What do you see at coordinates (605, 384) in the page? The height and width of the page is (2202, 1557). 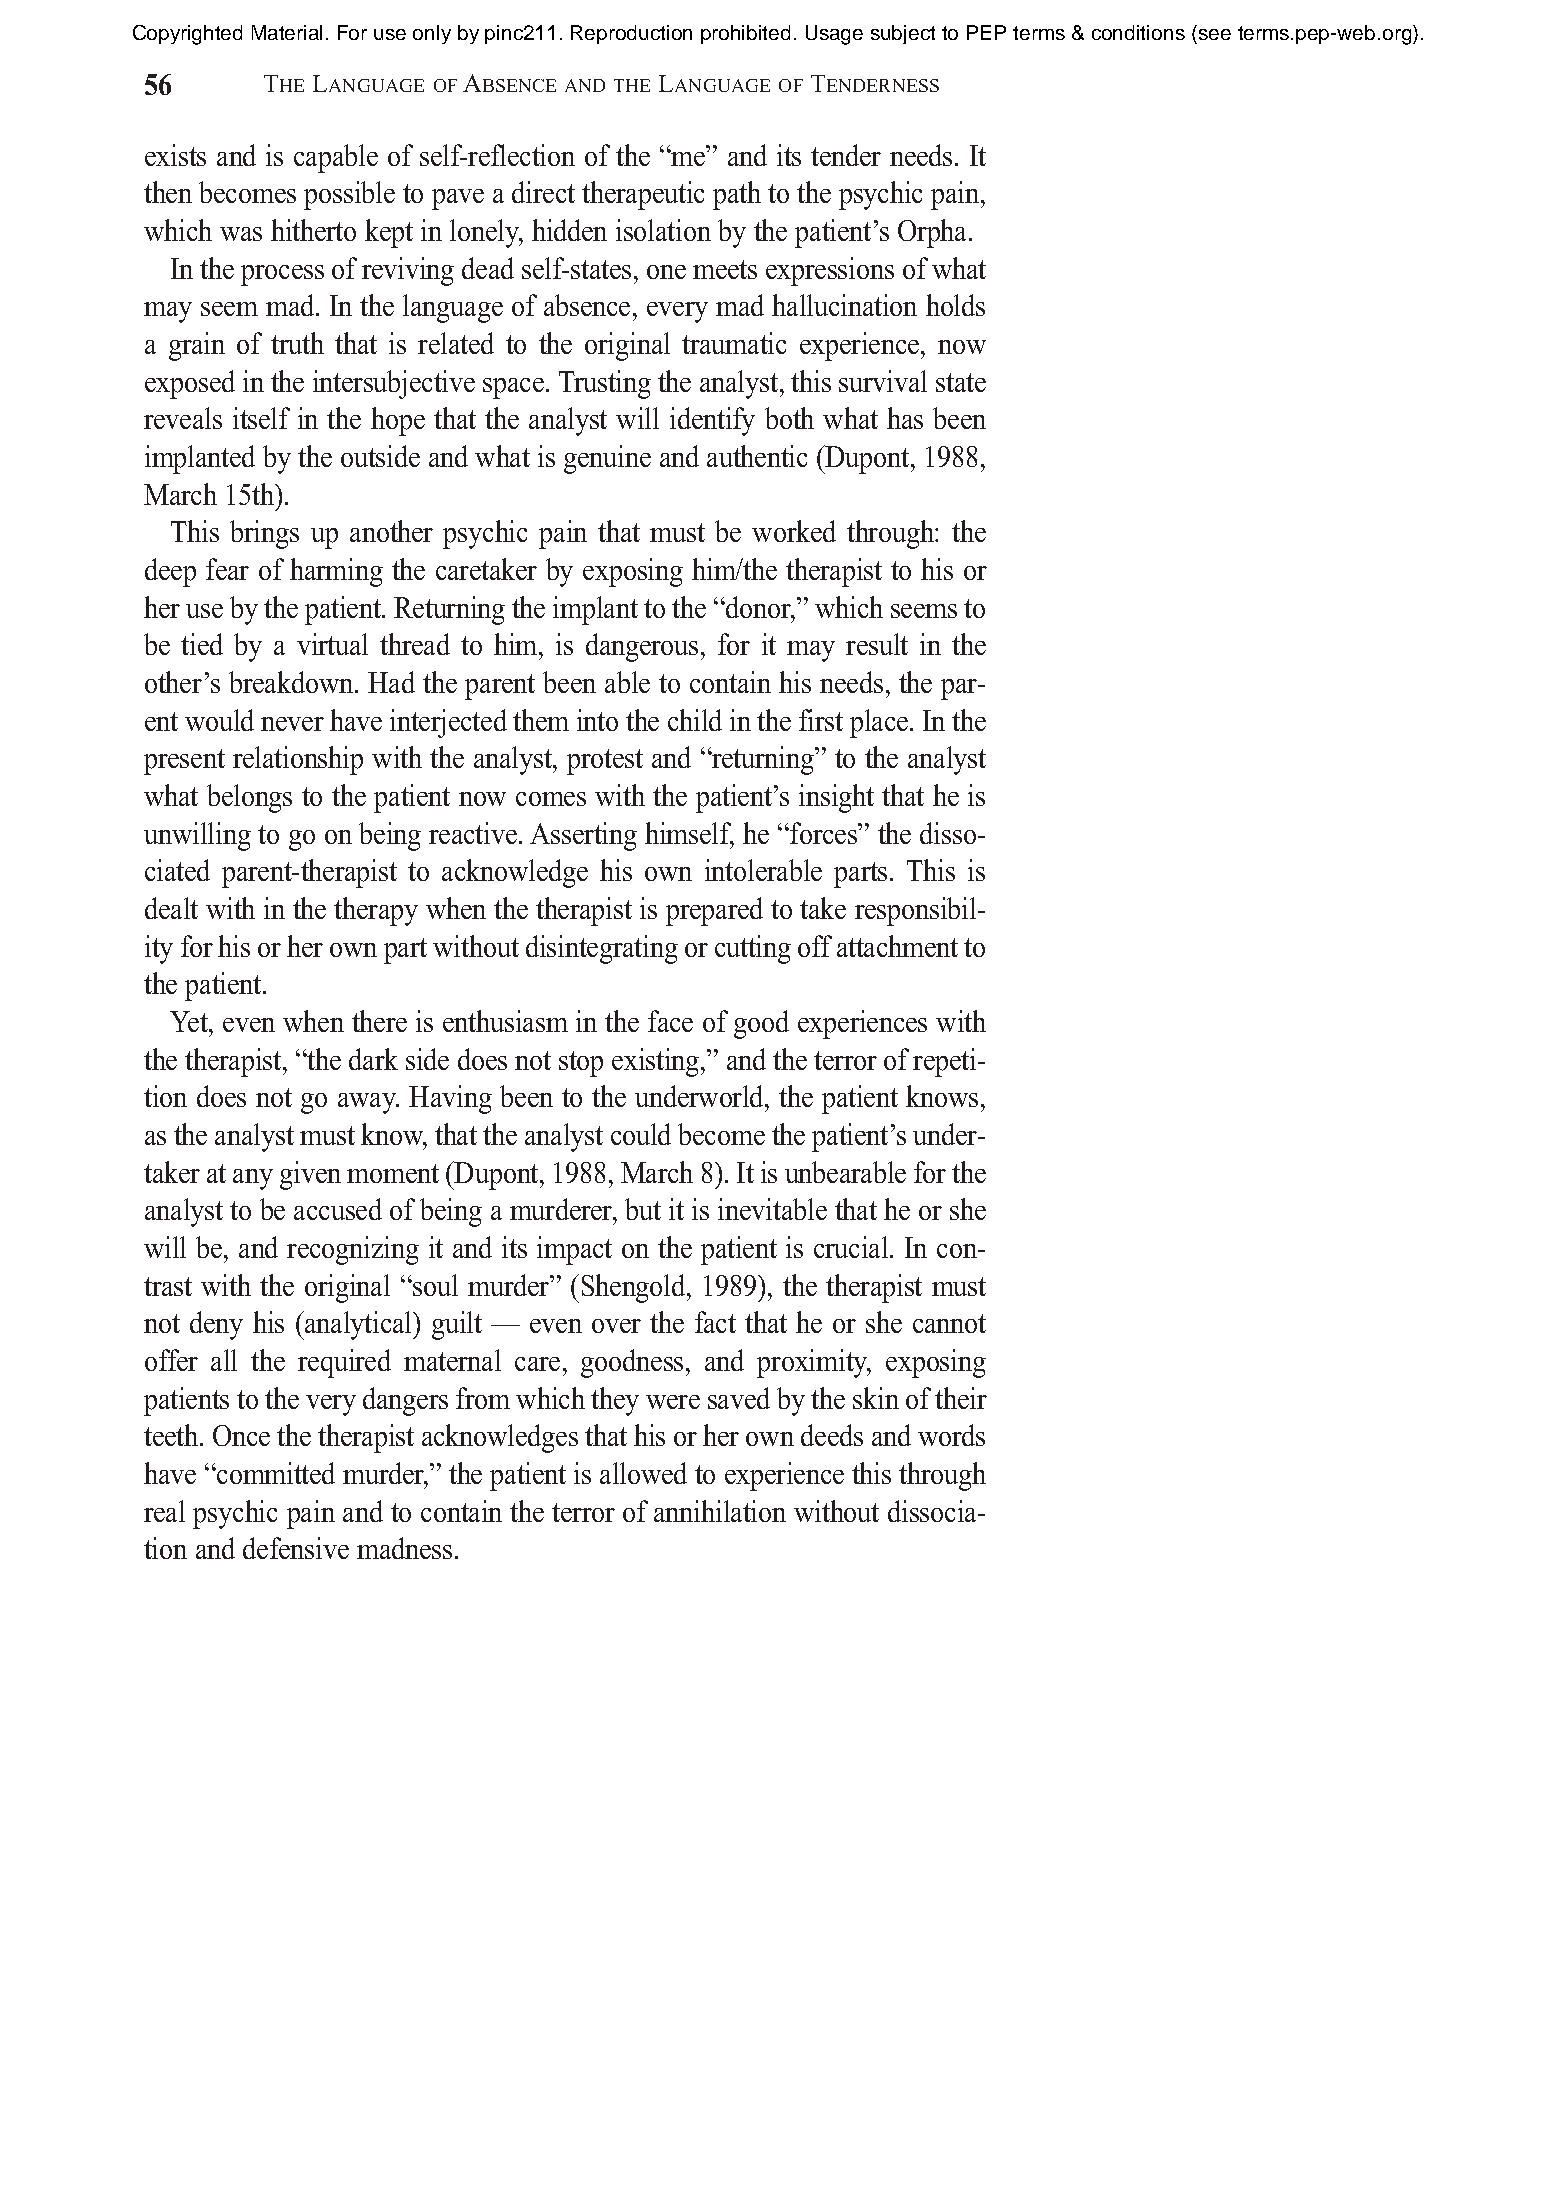 I see `Trusting` at bounding box center [605, 384].
